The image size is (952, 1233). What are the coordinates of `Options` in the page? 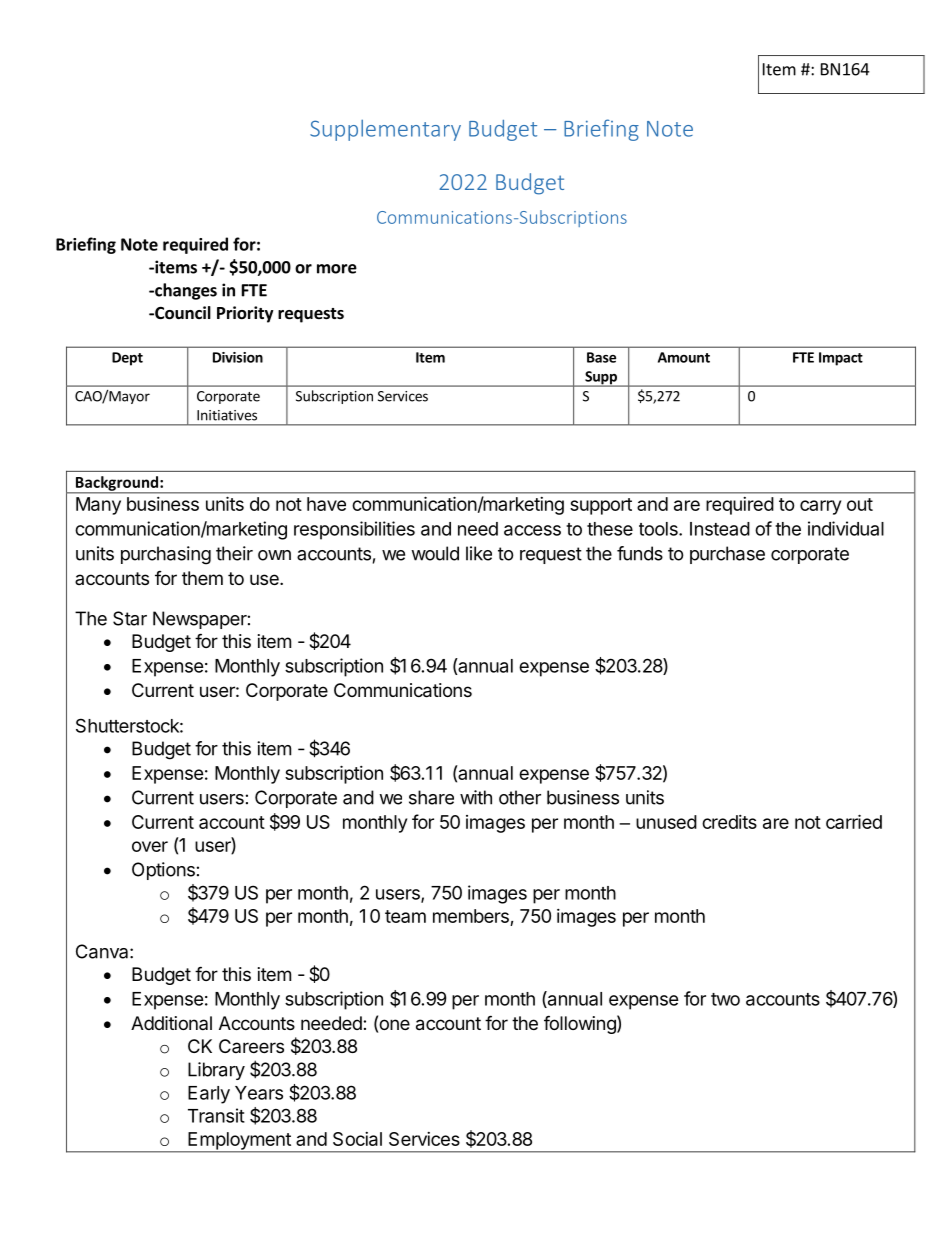 It's located at (163, 871).
